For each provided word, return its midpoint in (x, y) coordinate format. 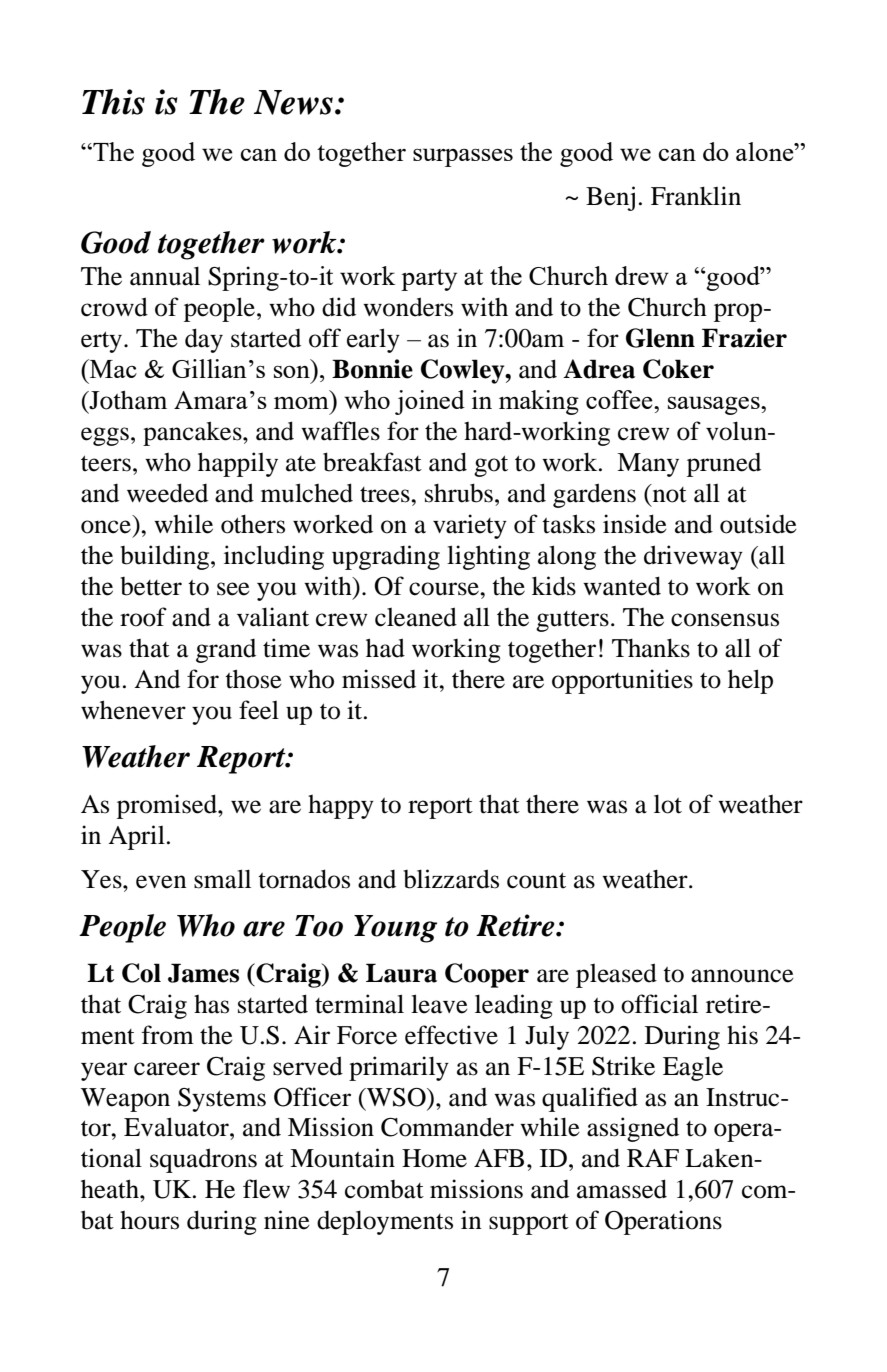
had (385, 648)
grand (226, 651)
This (113, 102)
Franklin (696, 196)
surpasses (463, 157)
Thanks (651, 648)
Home (434, 1158)
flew (266, 1189)
